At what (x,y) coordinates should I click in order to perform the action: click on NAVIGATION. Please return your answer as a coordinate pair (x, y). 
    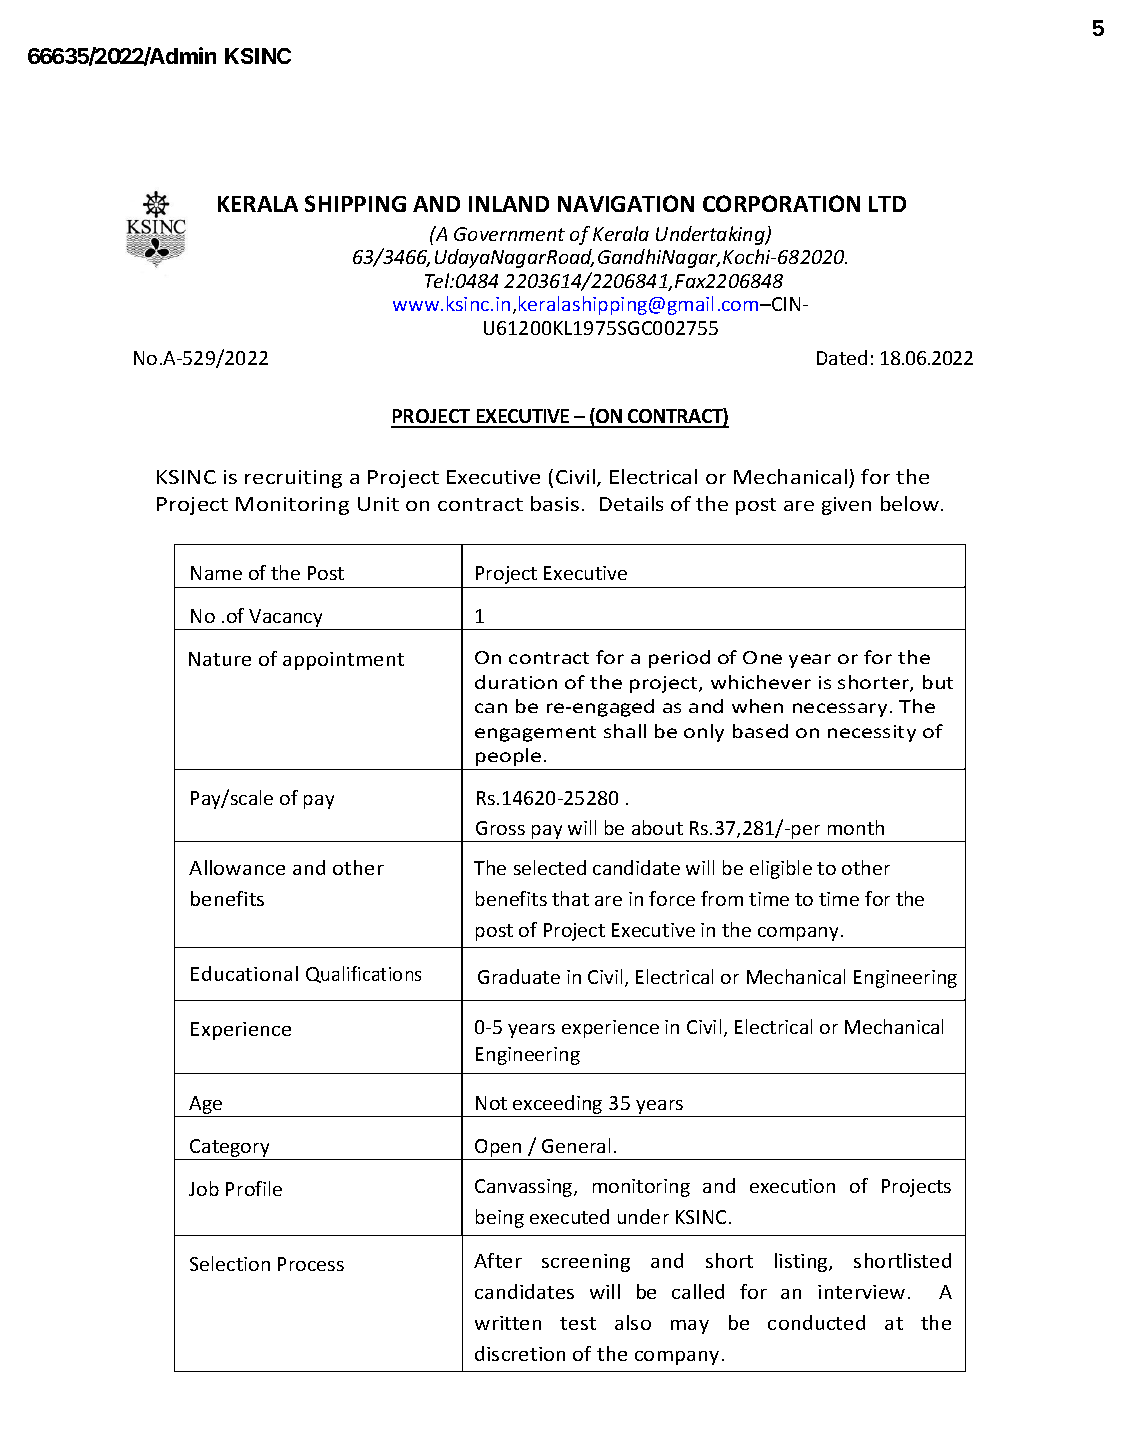
    Looking at the image, I should click on (626, 203).
